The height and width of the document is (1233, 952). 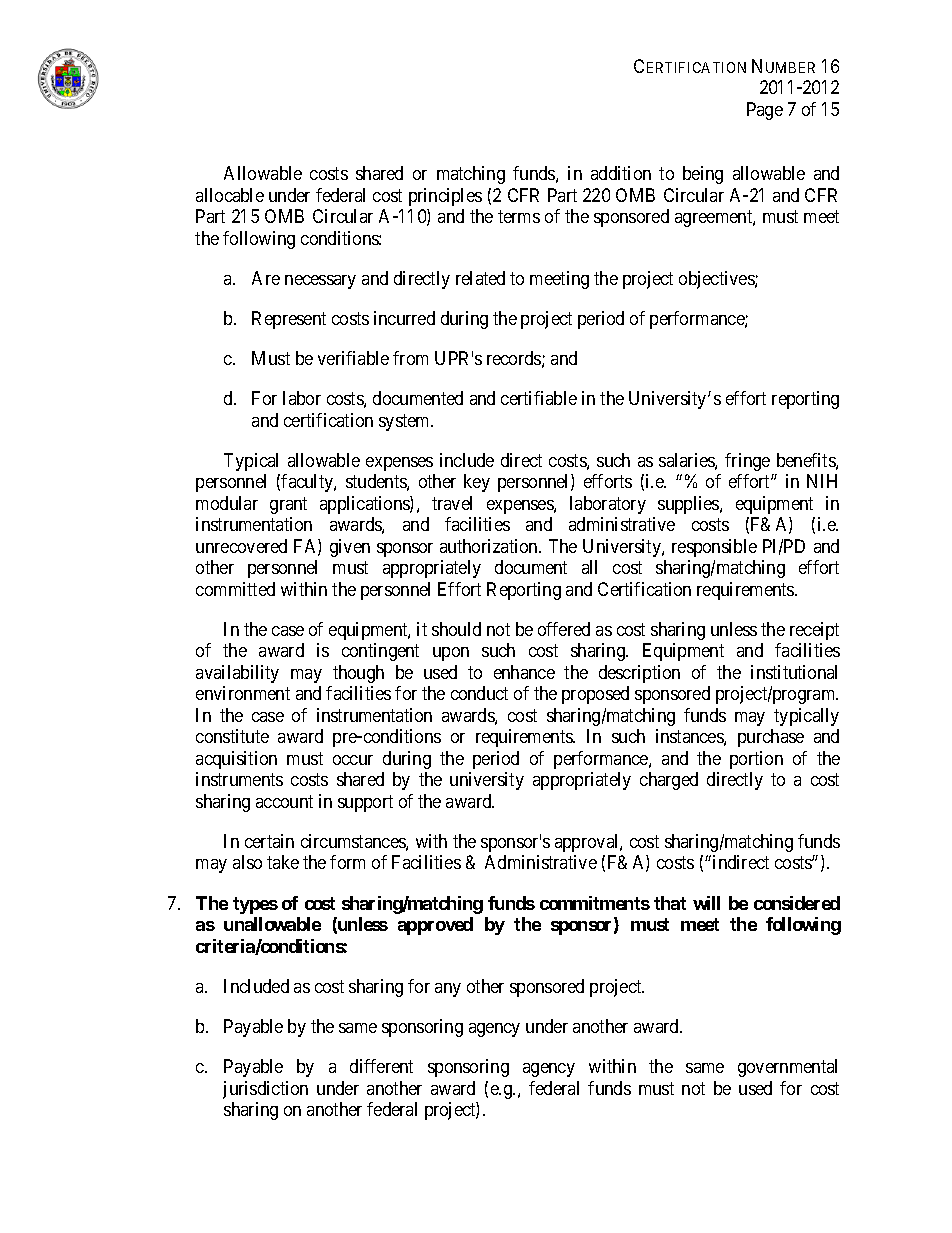 I want to click on any, so click(x=448, y=990).
